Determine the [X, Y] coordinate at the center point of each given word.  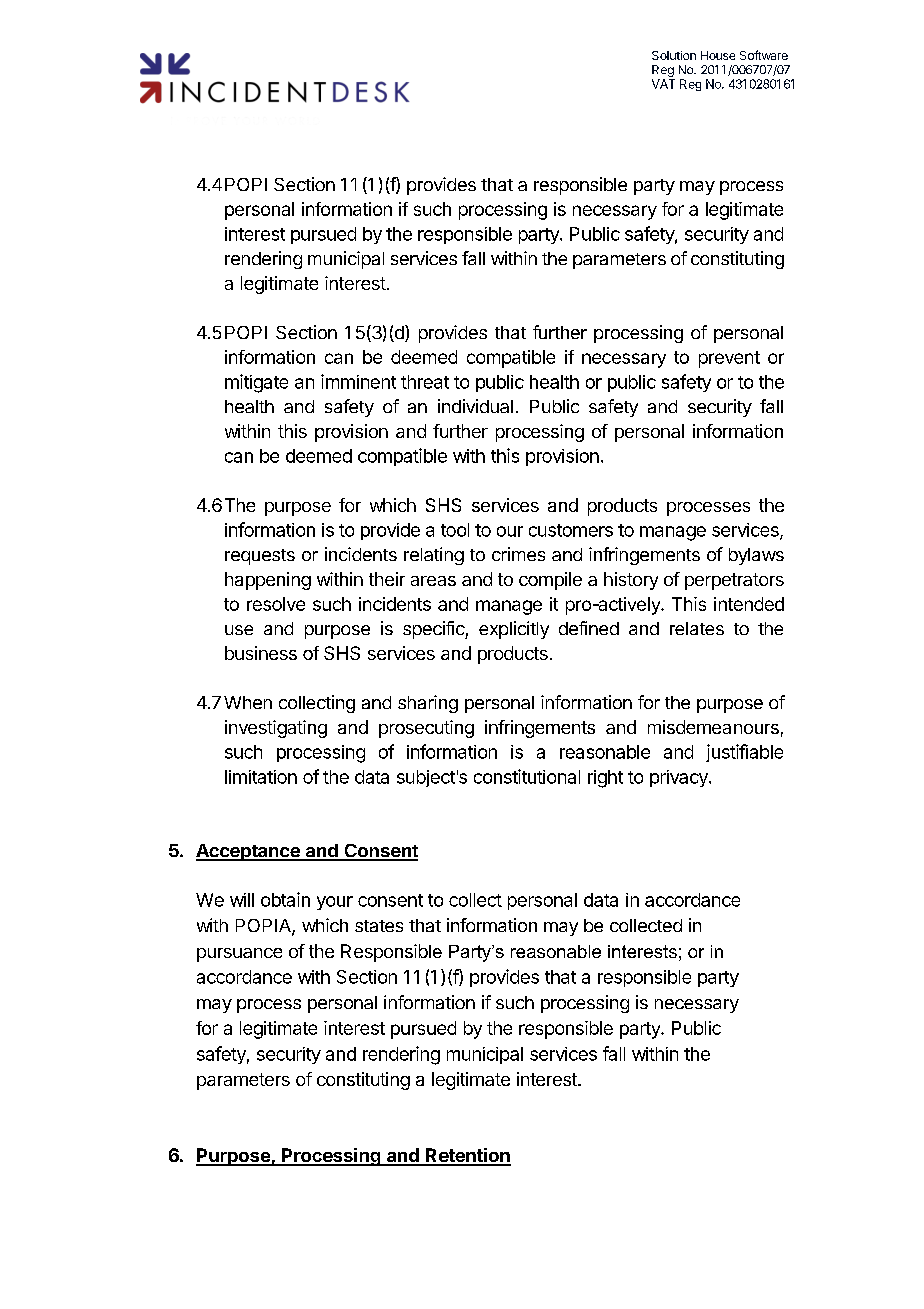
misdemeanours [713, 727]
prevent [729, 359]
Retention [467, 1156]
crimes [518, 554]
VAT [663, 84]
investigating [276, 729]
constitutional [527, 776]
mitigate [256, 383]
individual [475, 406]
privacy [680, 778]
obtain [285, 899]
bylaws [756, 556]
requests [260, 557]
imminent [358, 381]
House [718, 55]
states [379, 926]
